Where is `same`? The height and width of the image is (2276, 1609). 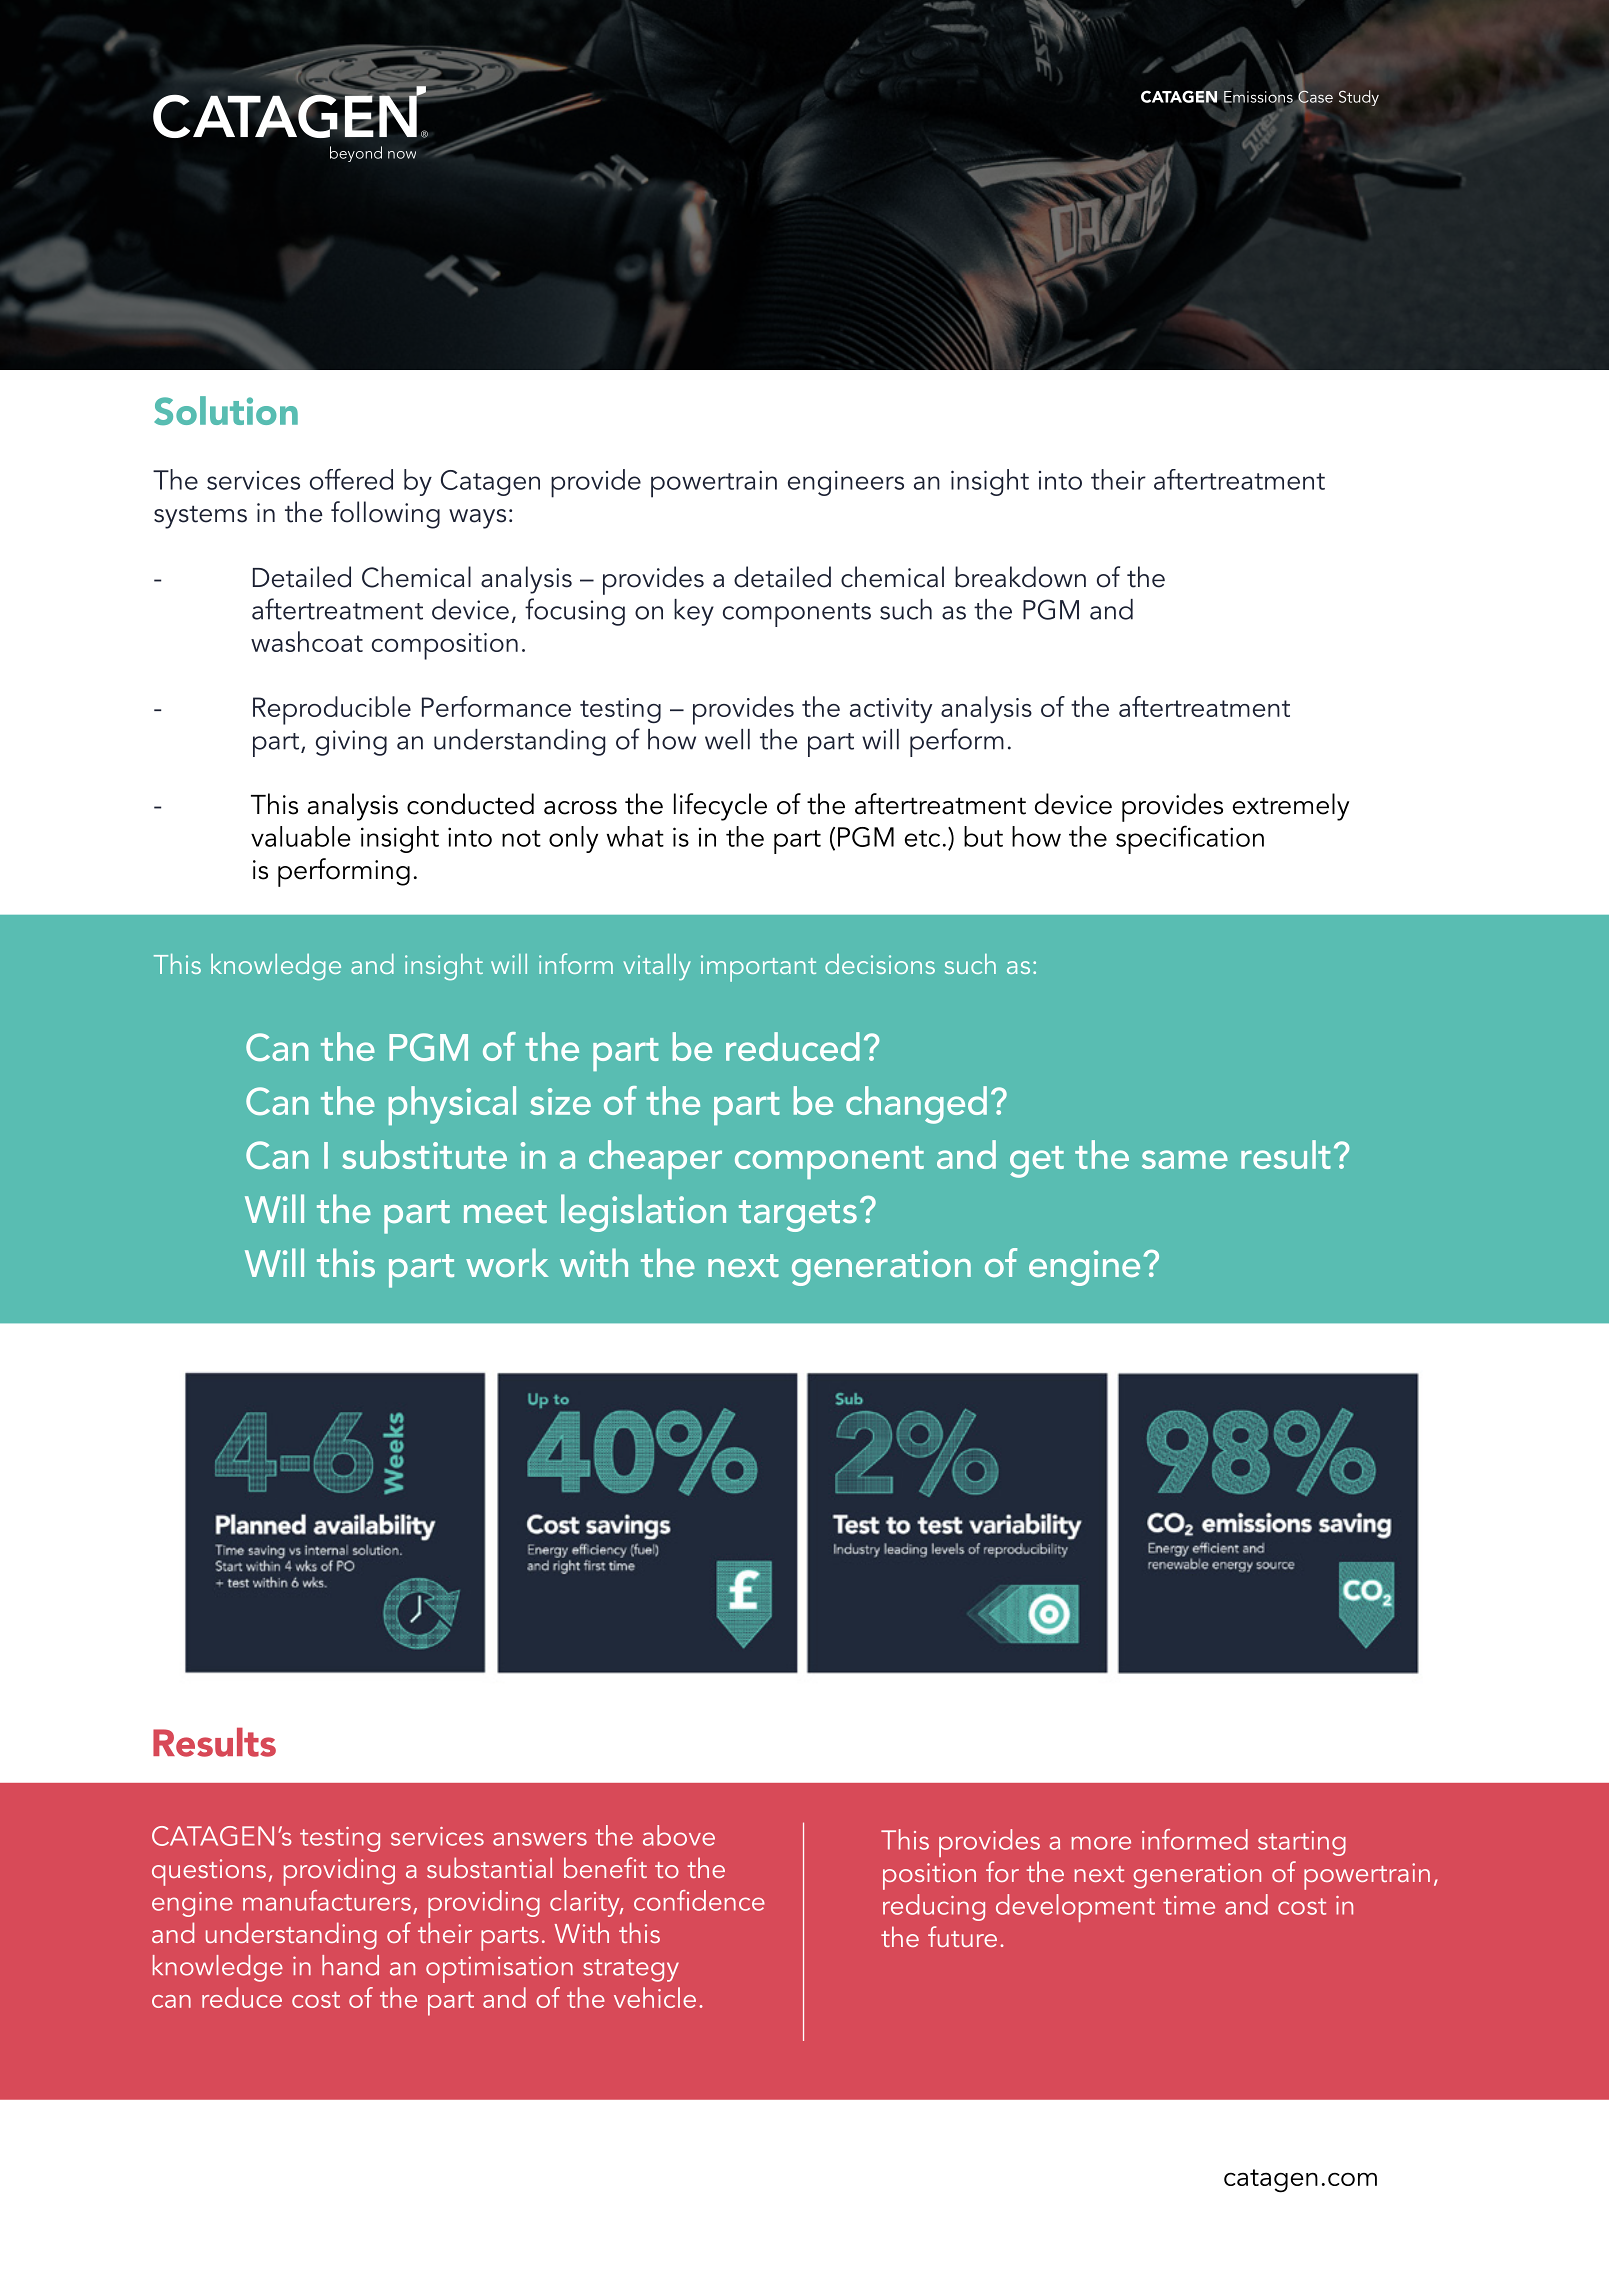 same is located at coordinates (1185, 1159).
